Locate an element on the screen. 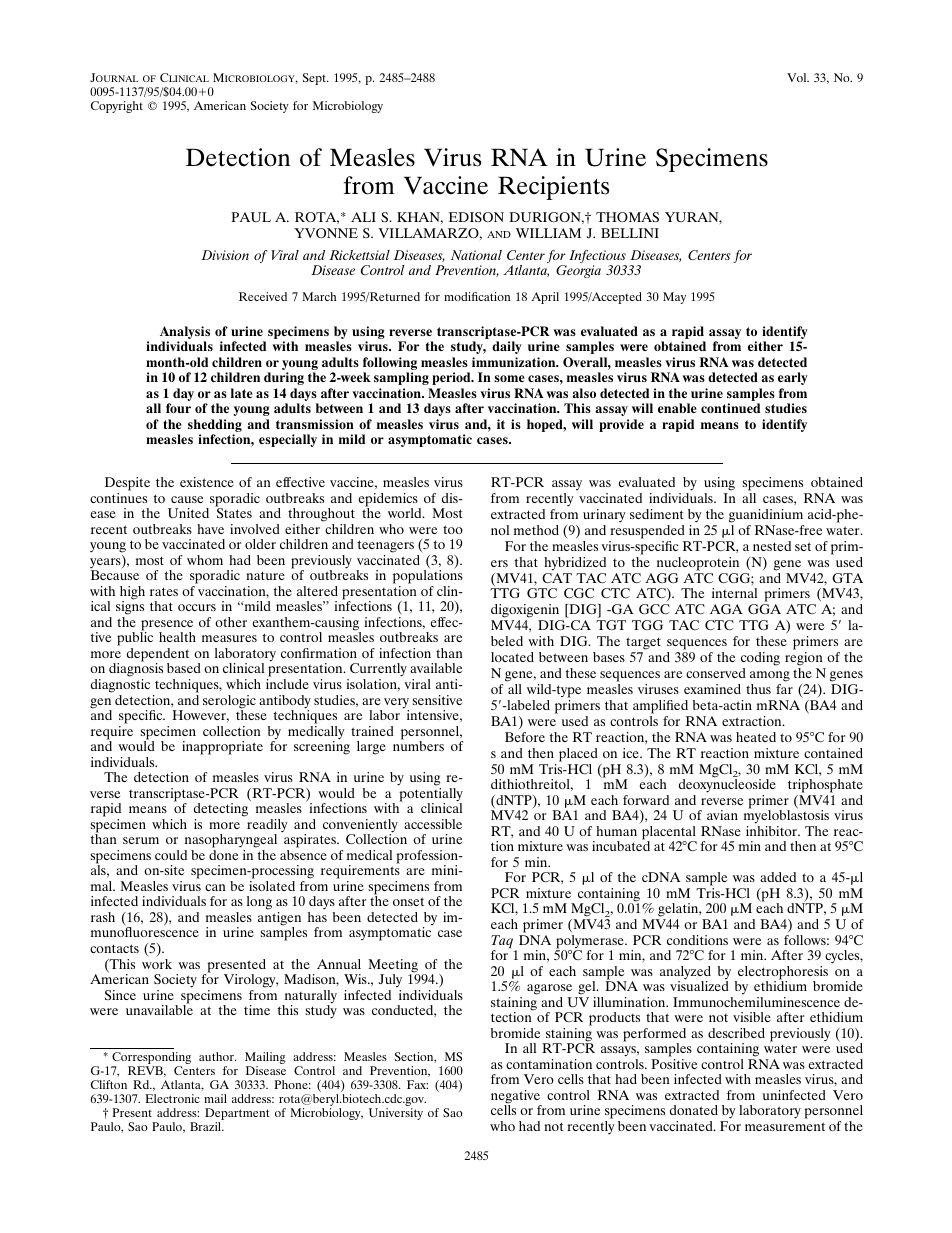 The image size is (952, 1233). GGA is located at coordinates (764, 609).
